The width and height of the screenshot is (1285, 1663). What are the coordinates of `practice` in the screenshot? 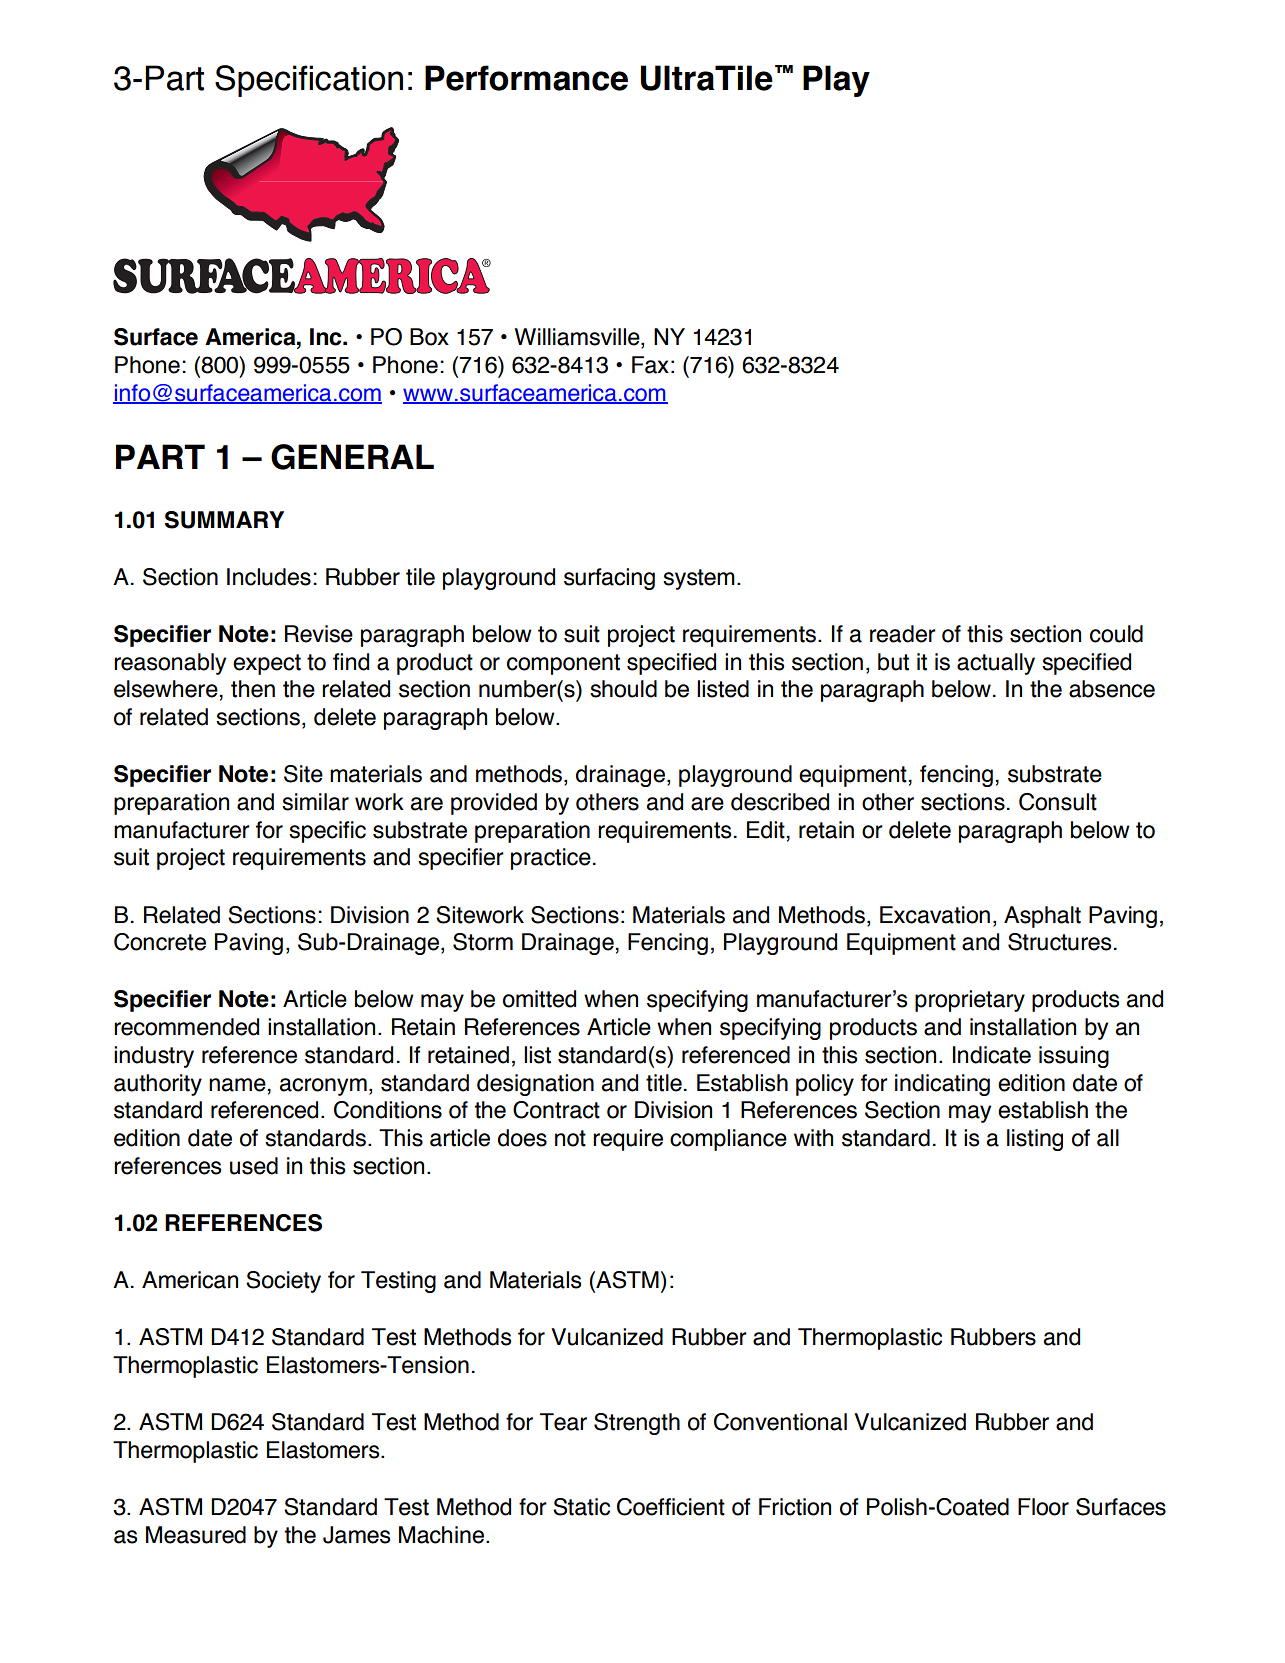 It's located at (551, 859).
